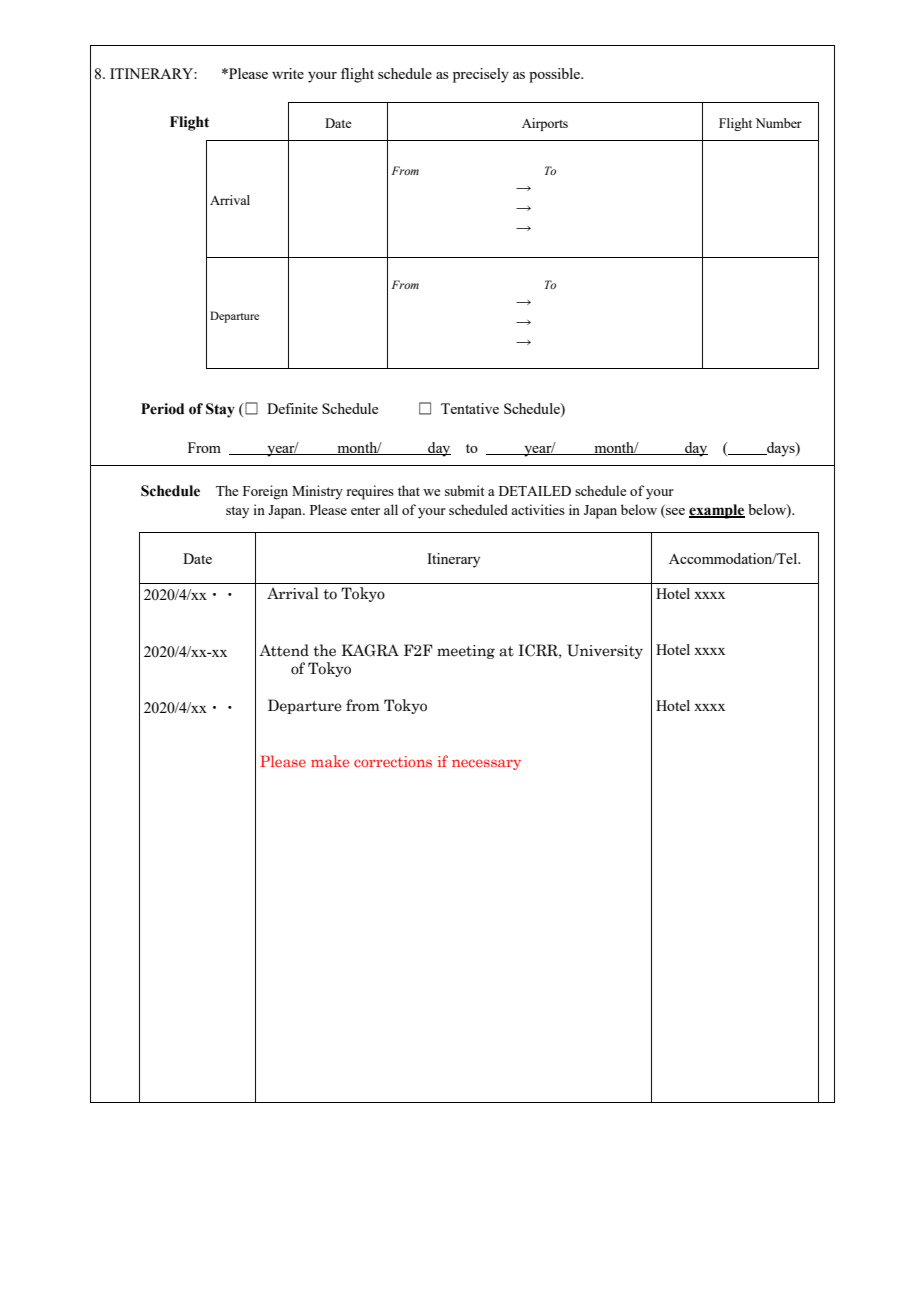  What do you see at coordinates (605, 651) in the document?
I see `University` at bounding box center [605, 651].
